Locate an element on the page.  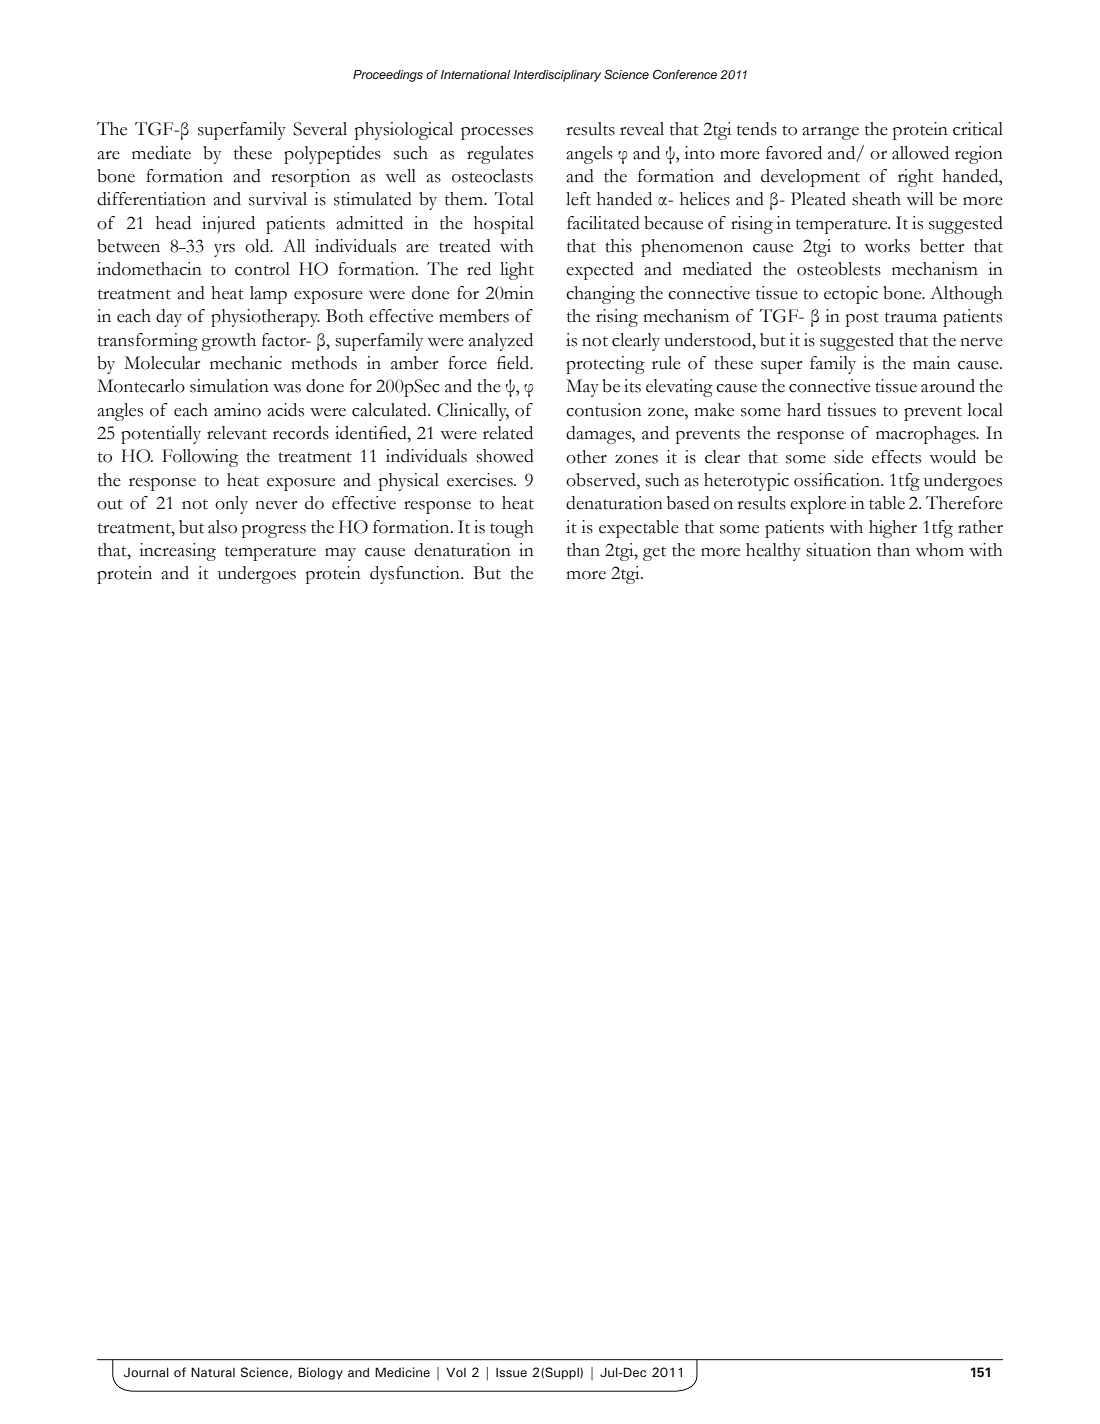
Natural is located at coordinates (213, 1372).
